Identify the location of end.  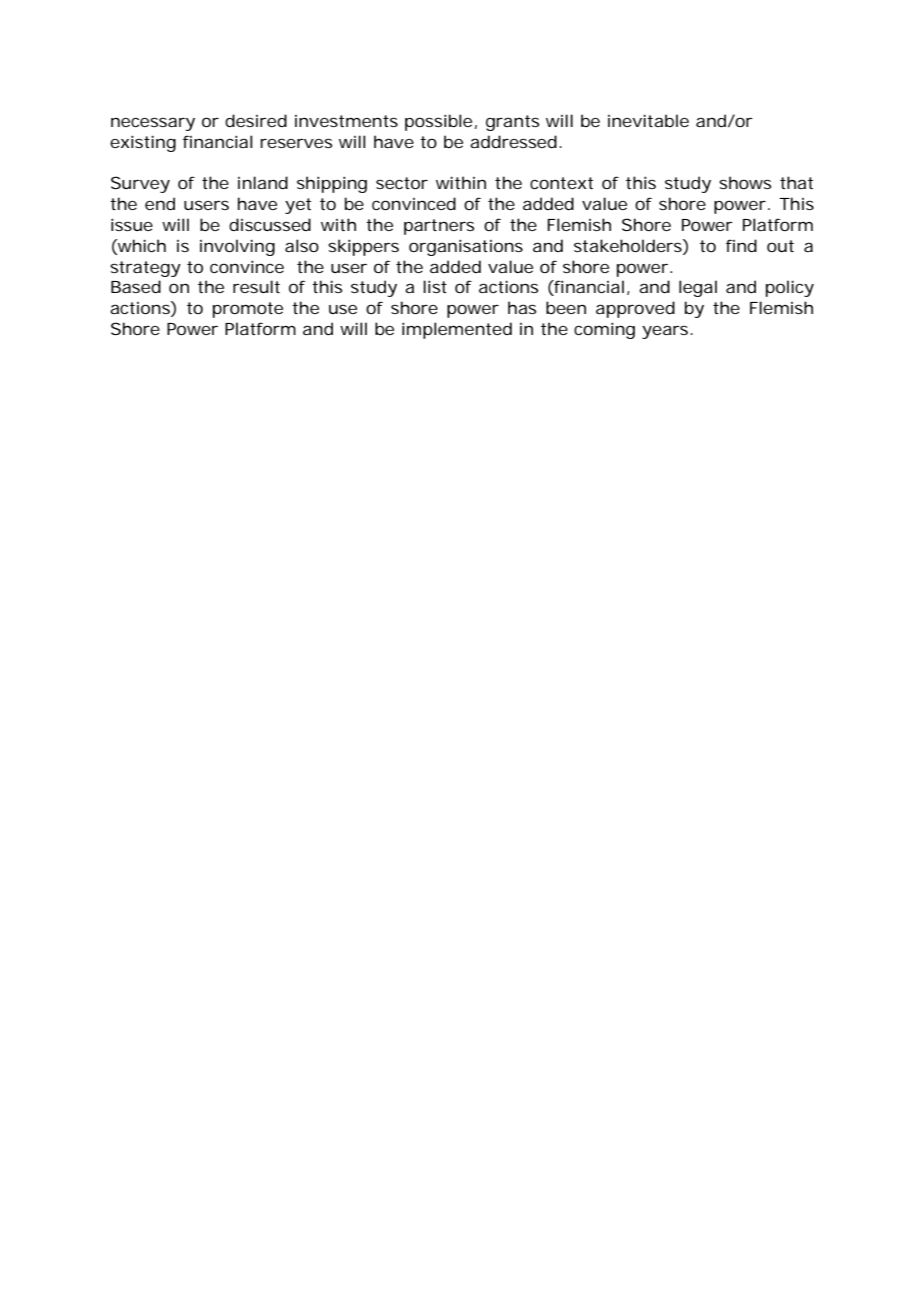
(160, 203).
